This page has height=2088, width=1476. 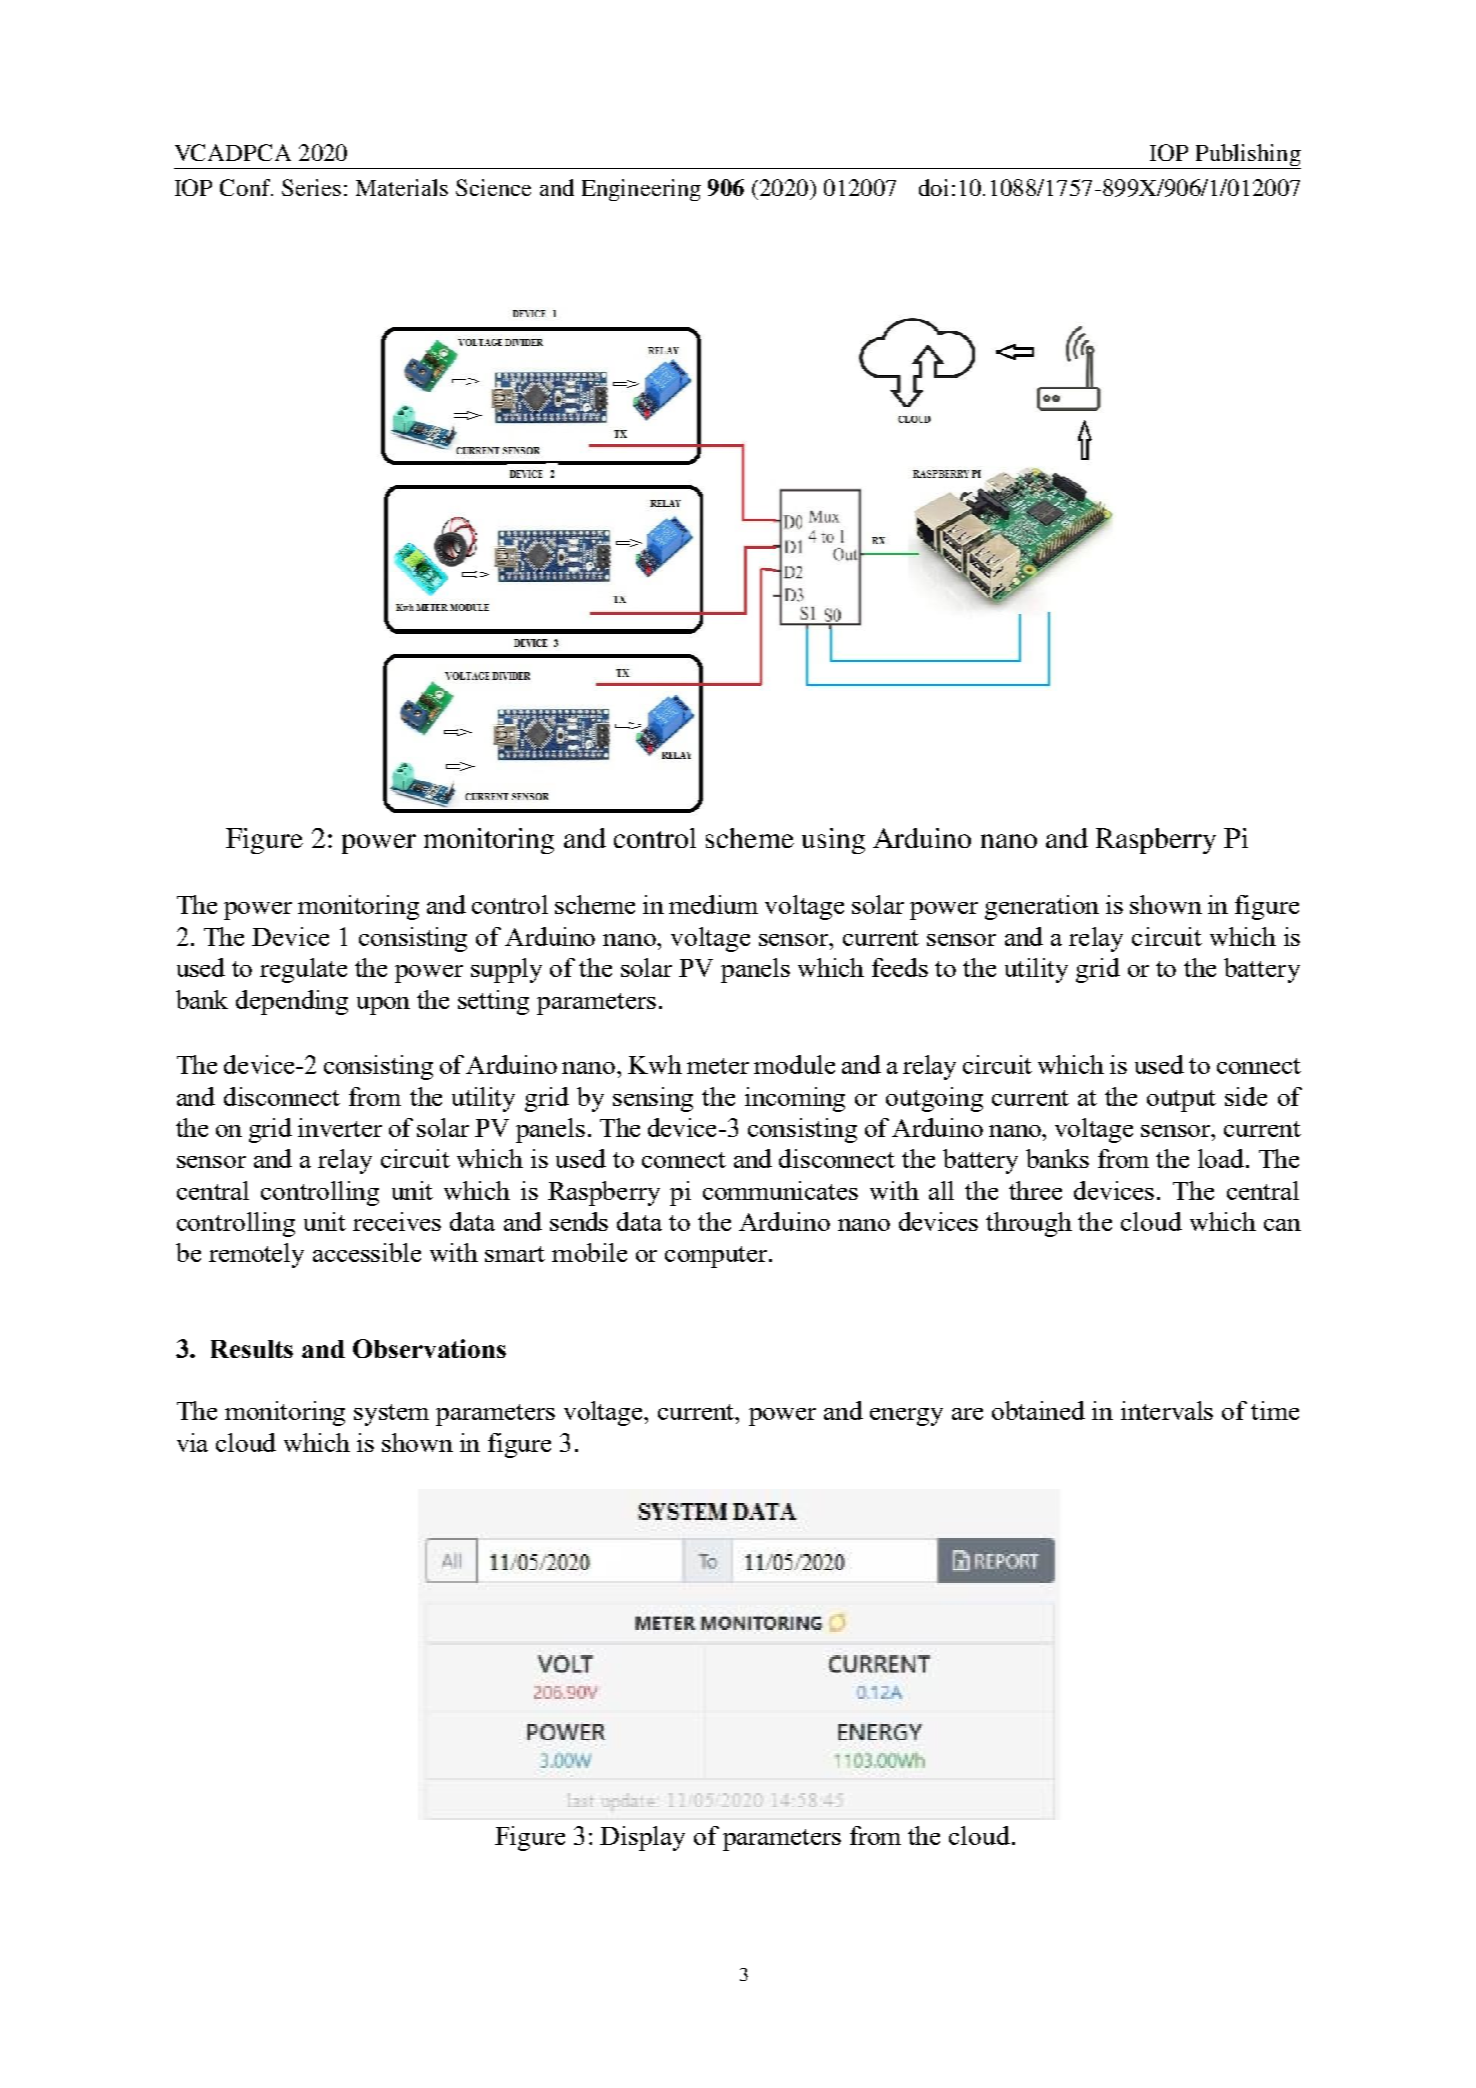 I want to click on system, so click(x=391, y=1415).
